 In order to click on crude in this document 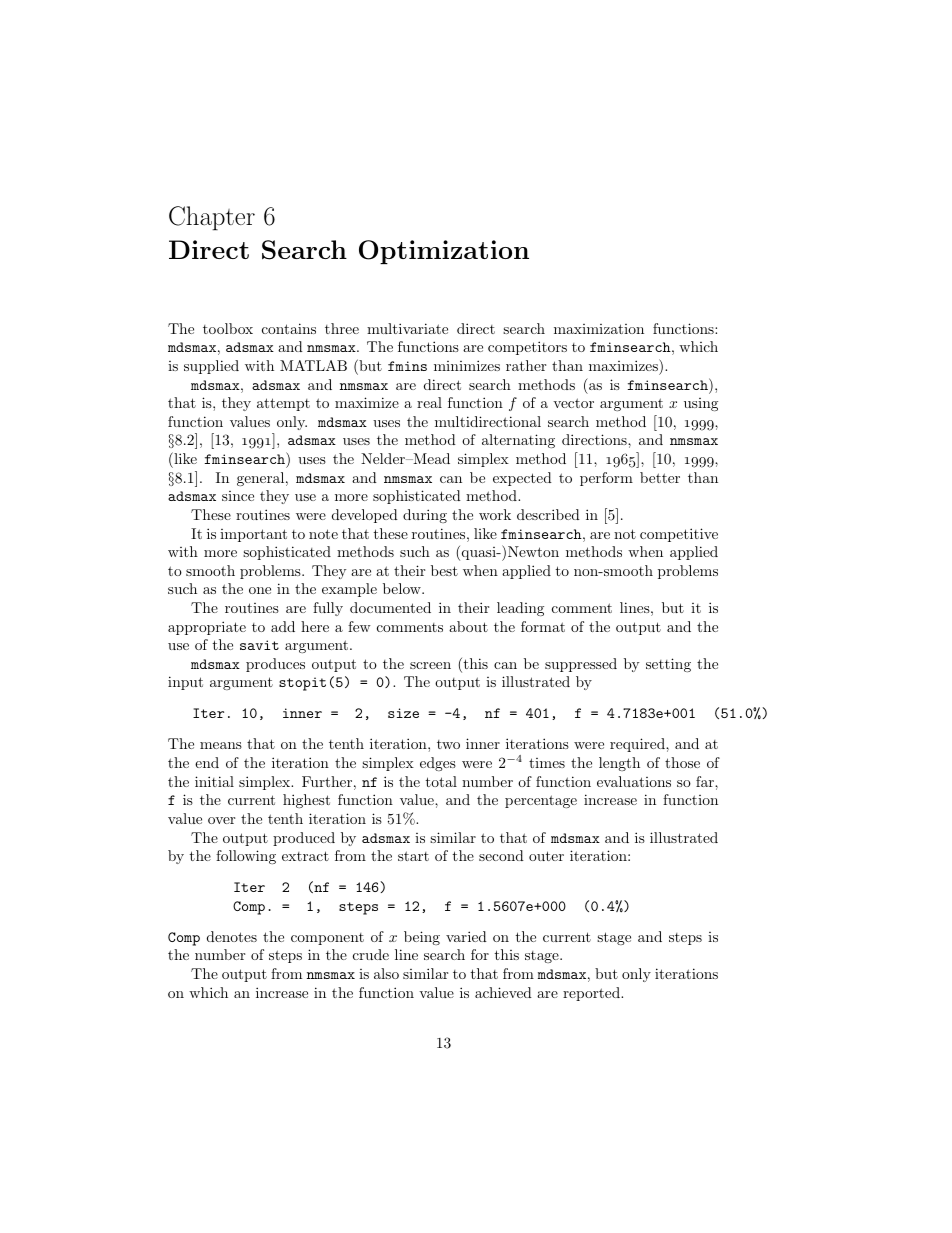, I will do `click(371, 954)`.
